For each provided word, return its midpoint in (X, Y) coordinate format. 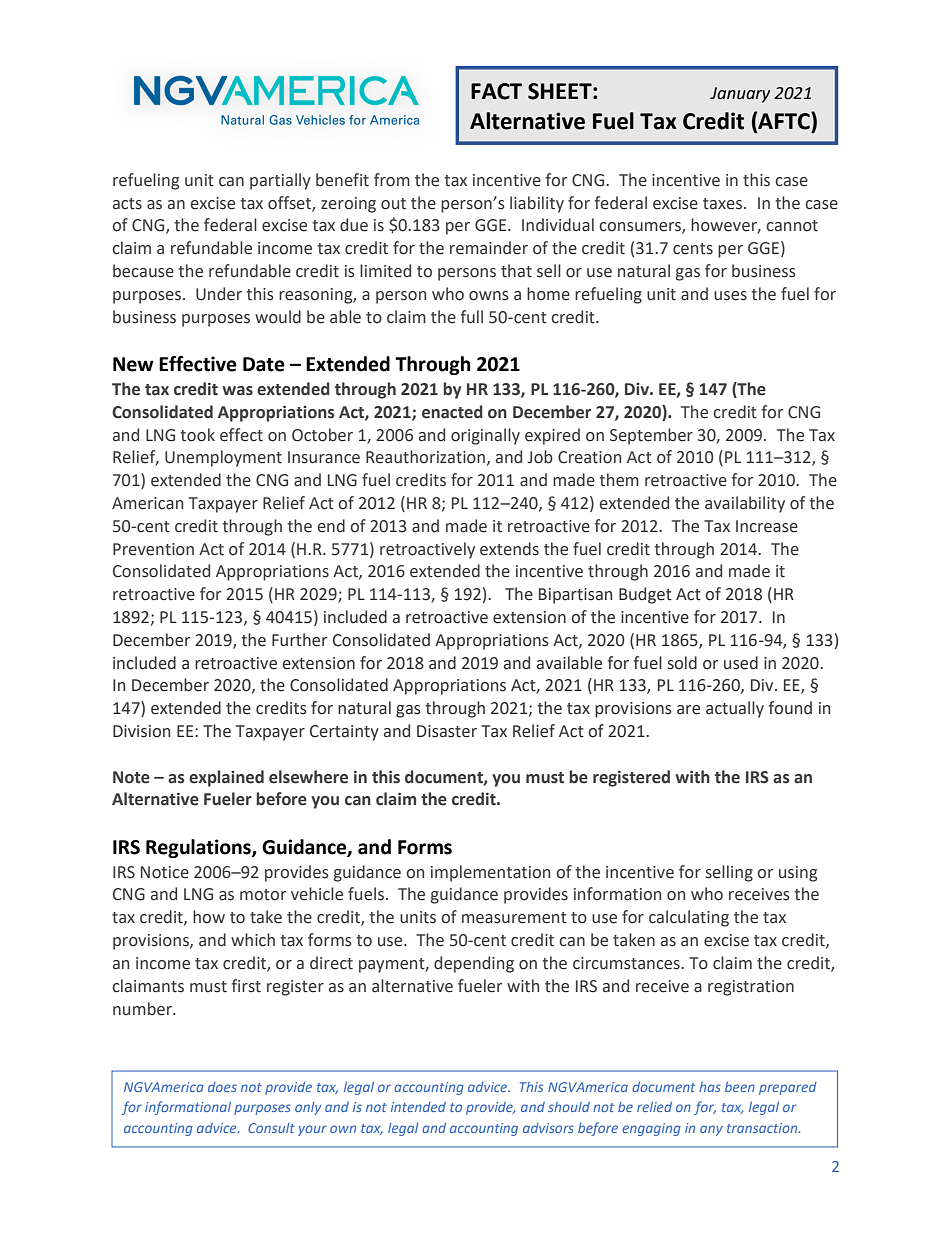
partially (280, 181)
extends (509, 549)
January (740, 95)
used (741, 663)
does (222, 1087)
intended (418, 1107)
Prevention (153, 549)
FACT (496, 91)
